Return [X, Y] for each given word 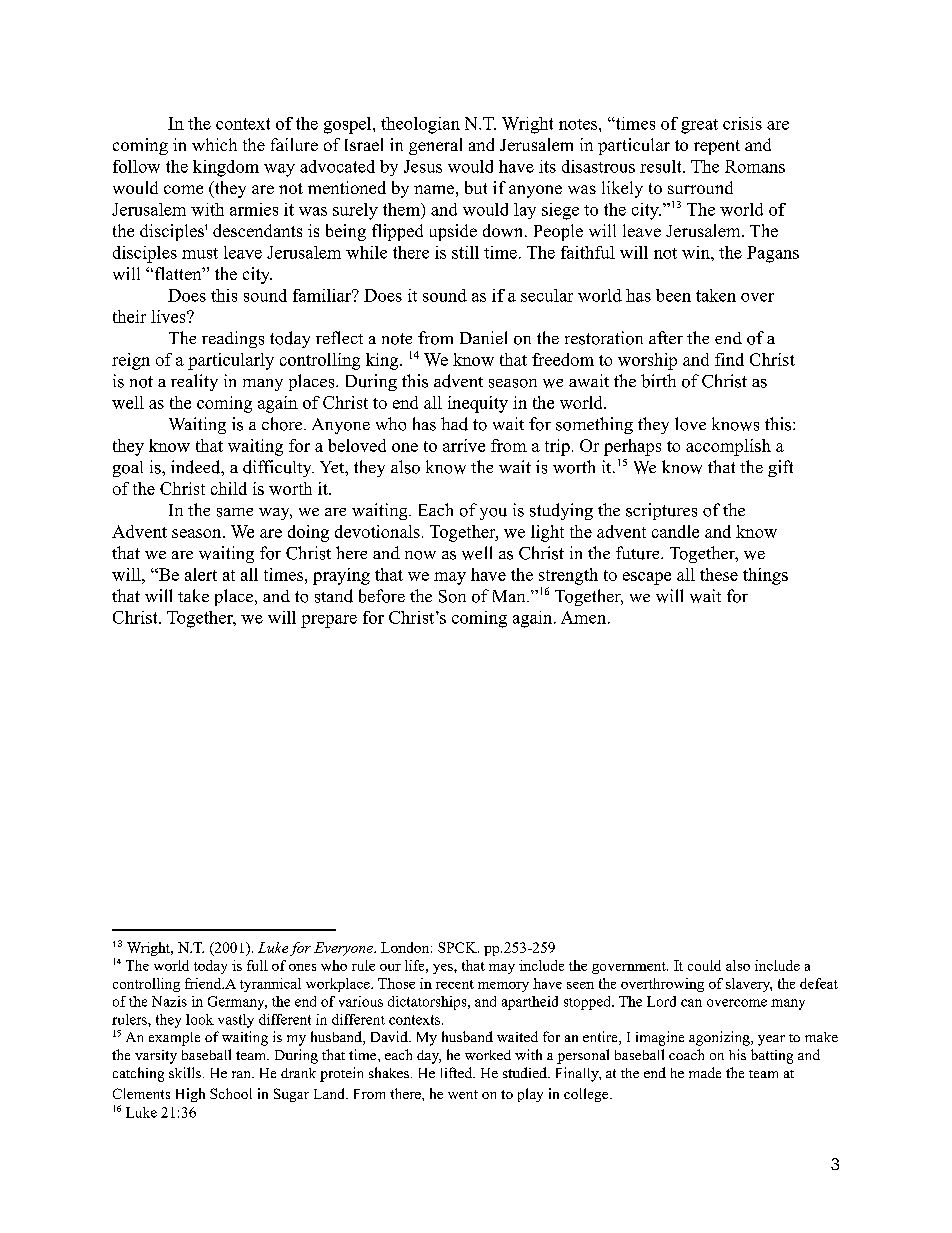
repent [717, 147]
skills [185, 1072]
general [435, 146]
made [705, 1072]
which [214, 144]
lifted [458, 1072]
